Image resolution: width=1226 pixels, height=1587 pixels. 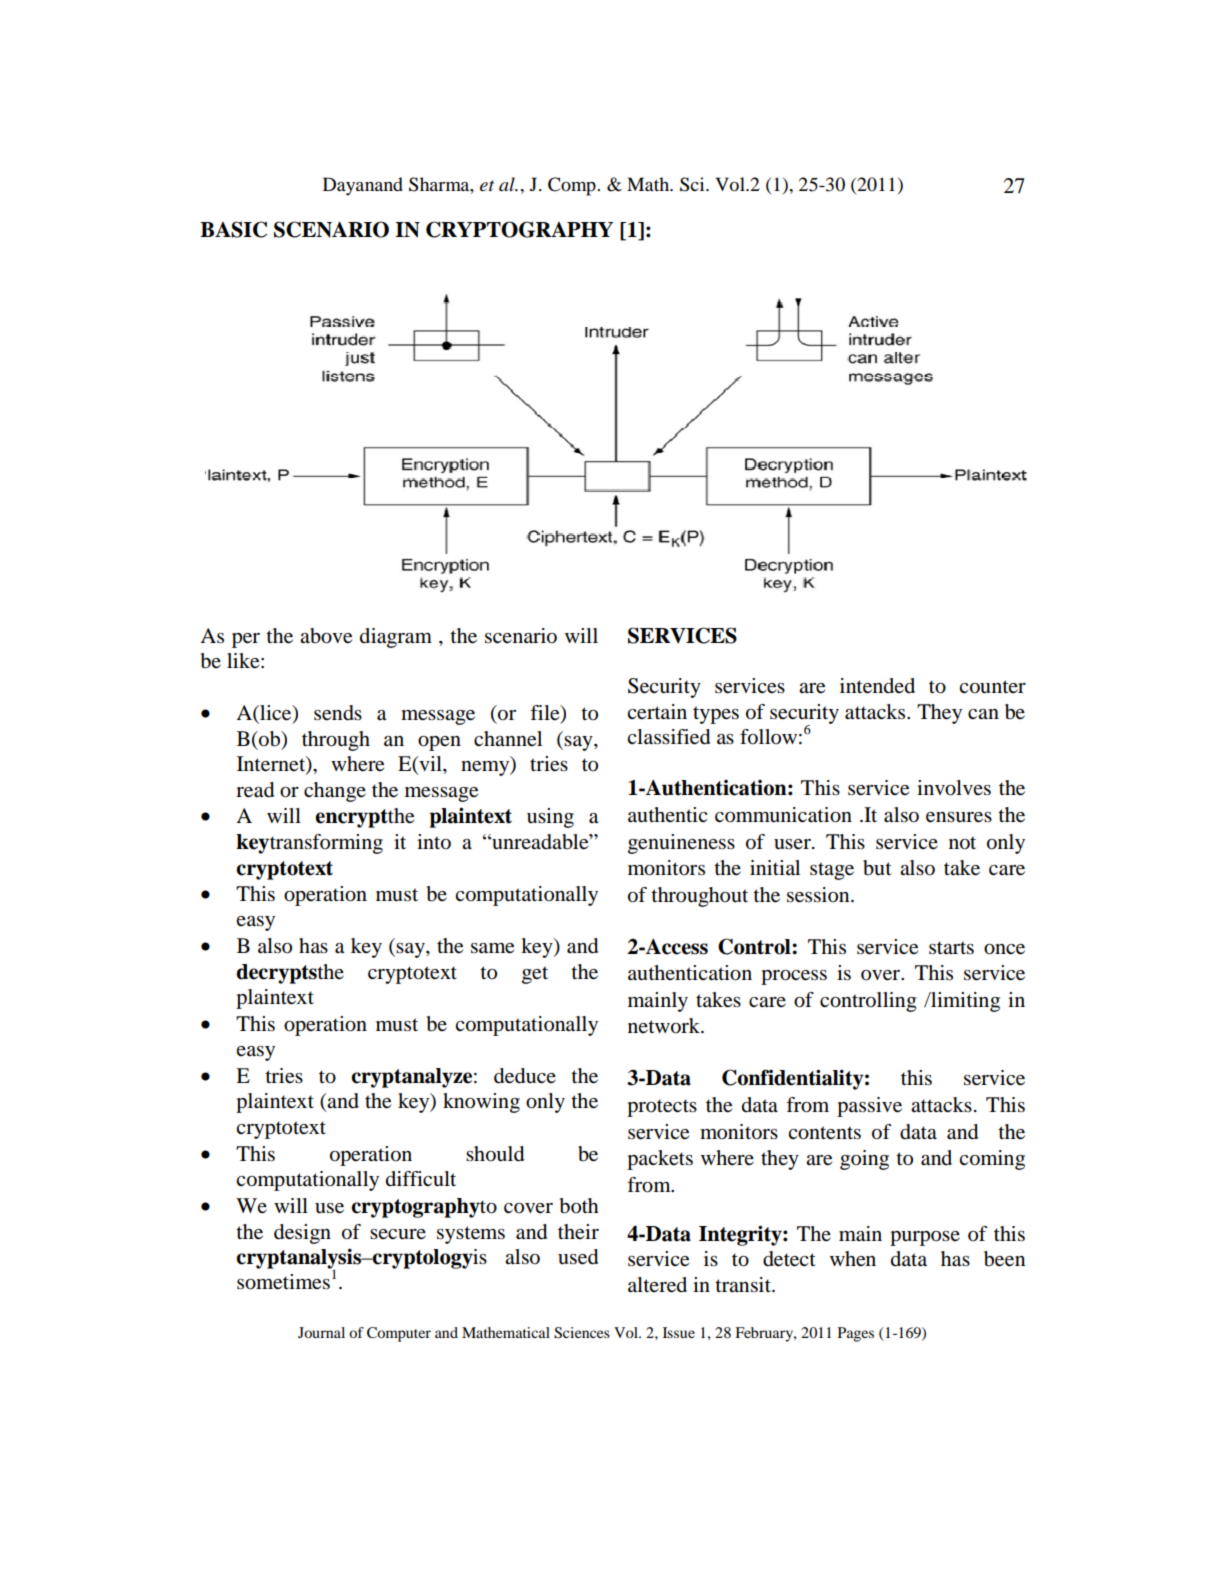 I want to click on Journal, so click(x=321, y=1332).
